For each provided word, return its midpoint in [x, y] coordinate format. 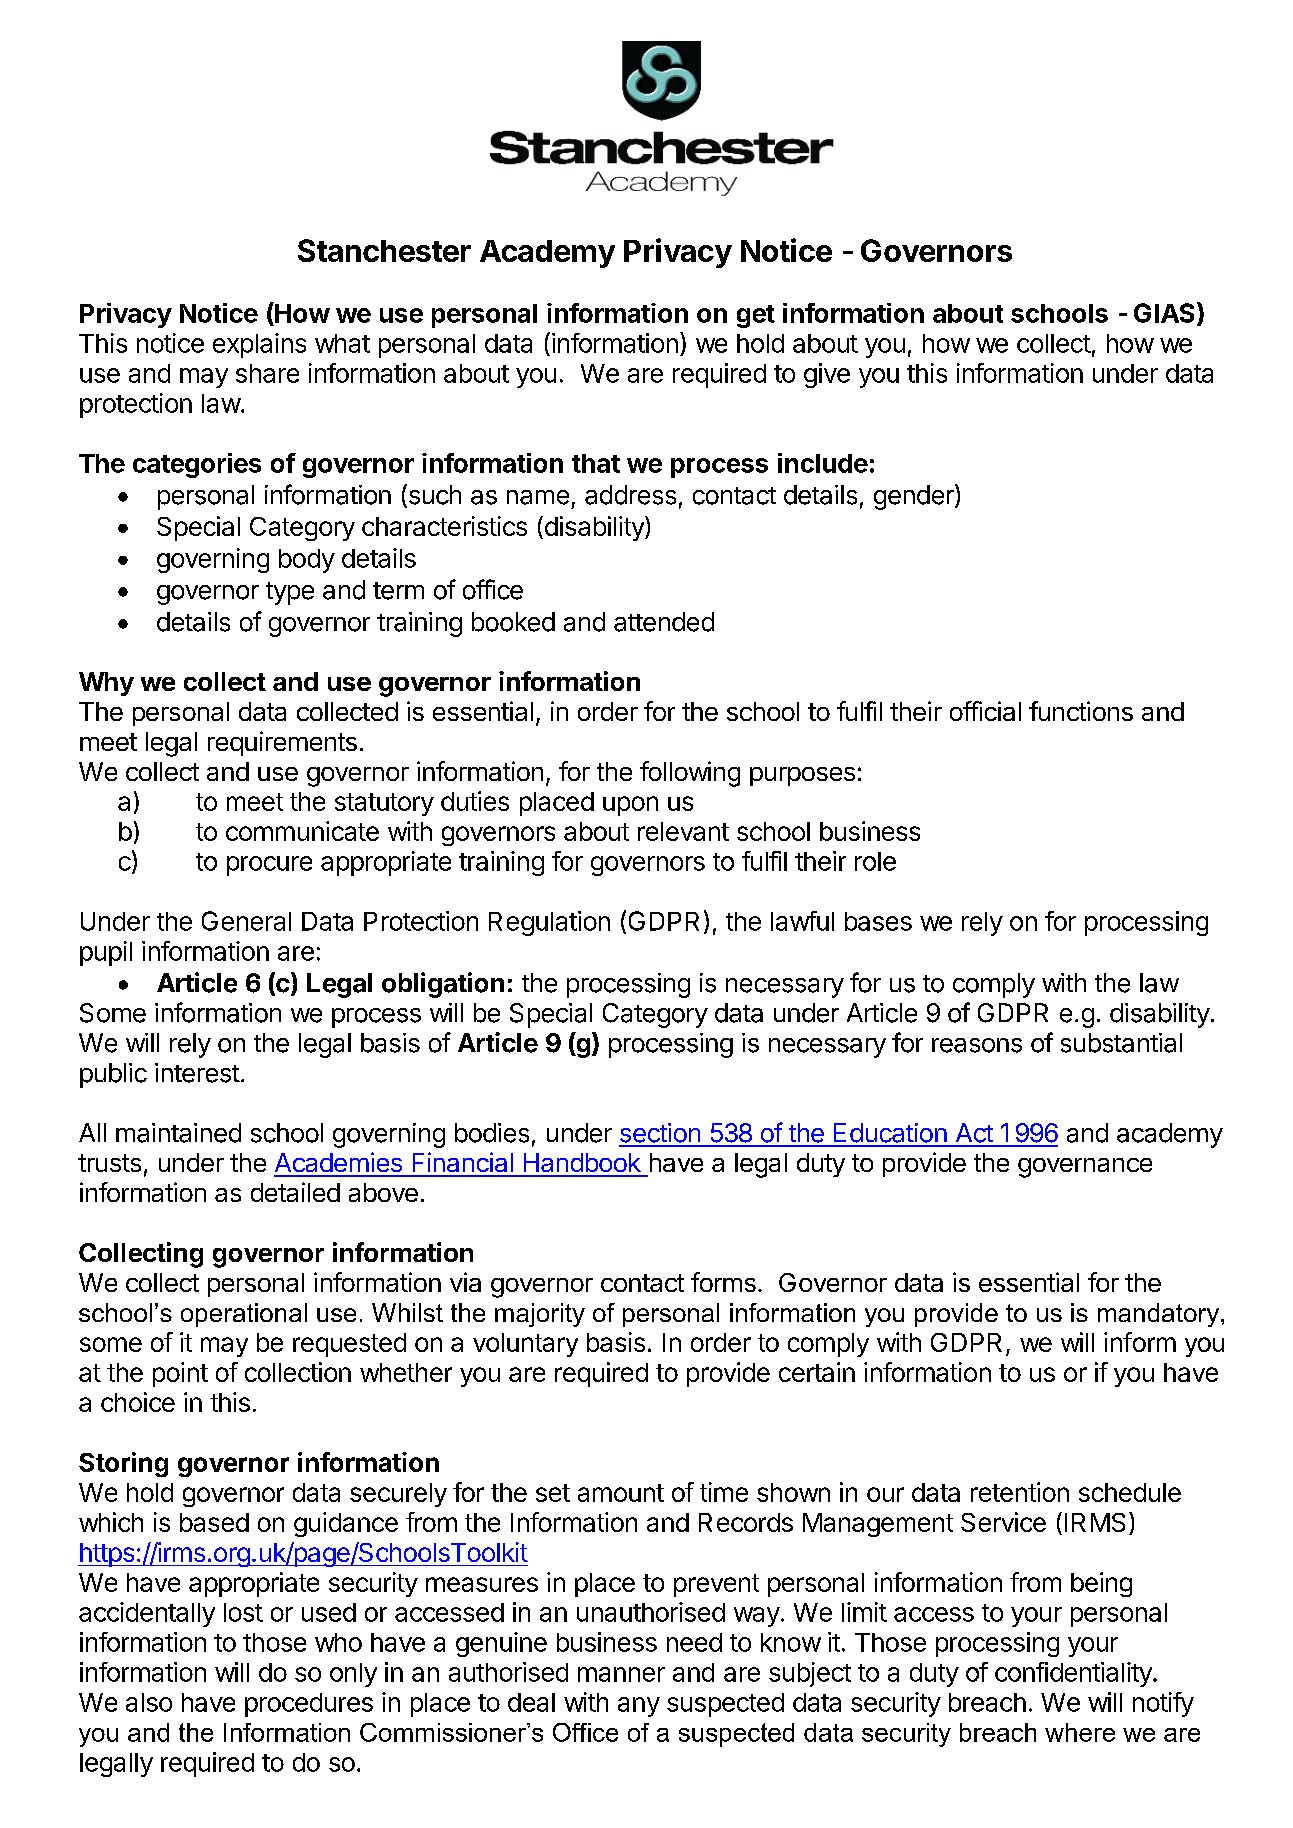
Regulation [549, 923]
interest [197, 1073]
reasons [977, 1045]
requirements [282, 743]
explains [259, 345]
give [827, 375]
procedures [309, 1705]
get [756, 316]
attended [664, 622]
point [180, 1374]
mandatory [1158, 1315]
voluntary [525, 1345]
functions [1081, 711]
